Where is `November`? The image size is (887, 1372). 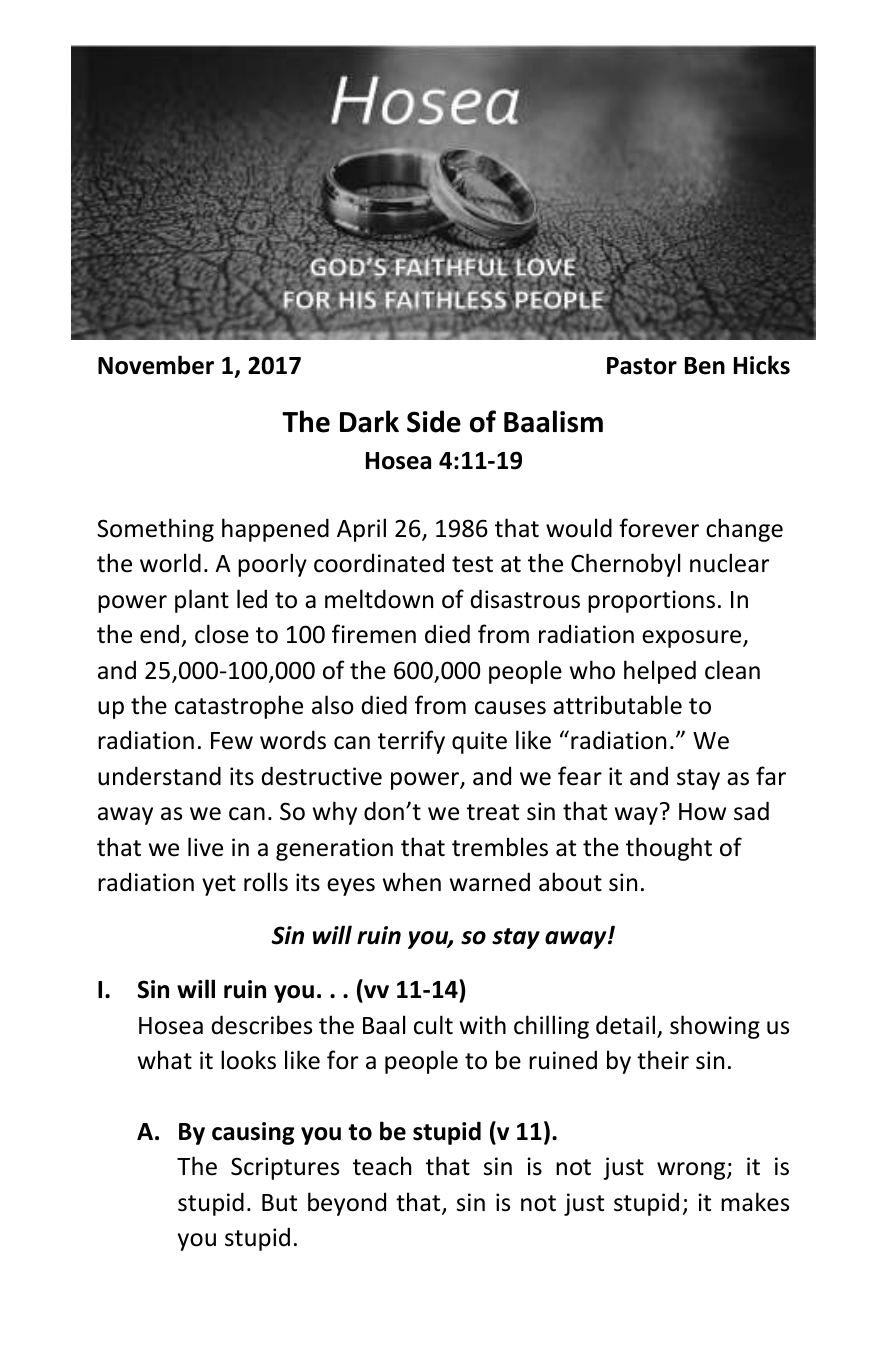
November is located at coordinates (156, 365).
